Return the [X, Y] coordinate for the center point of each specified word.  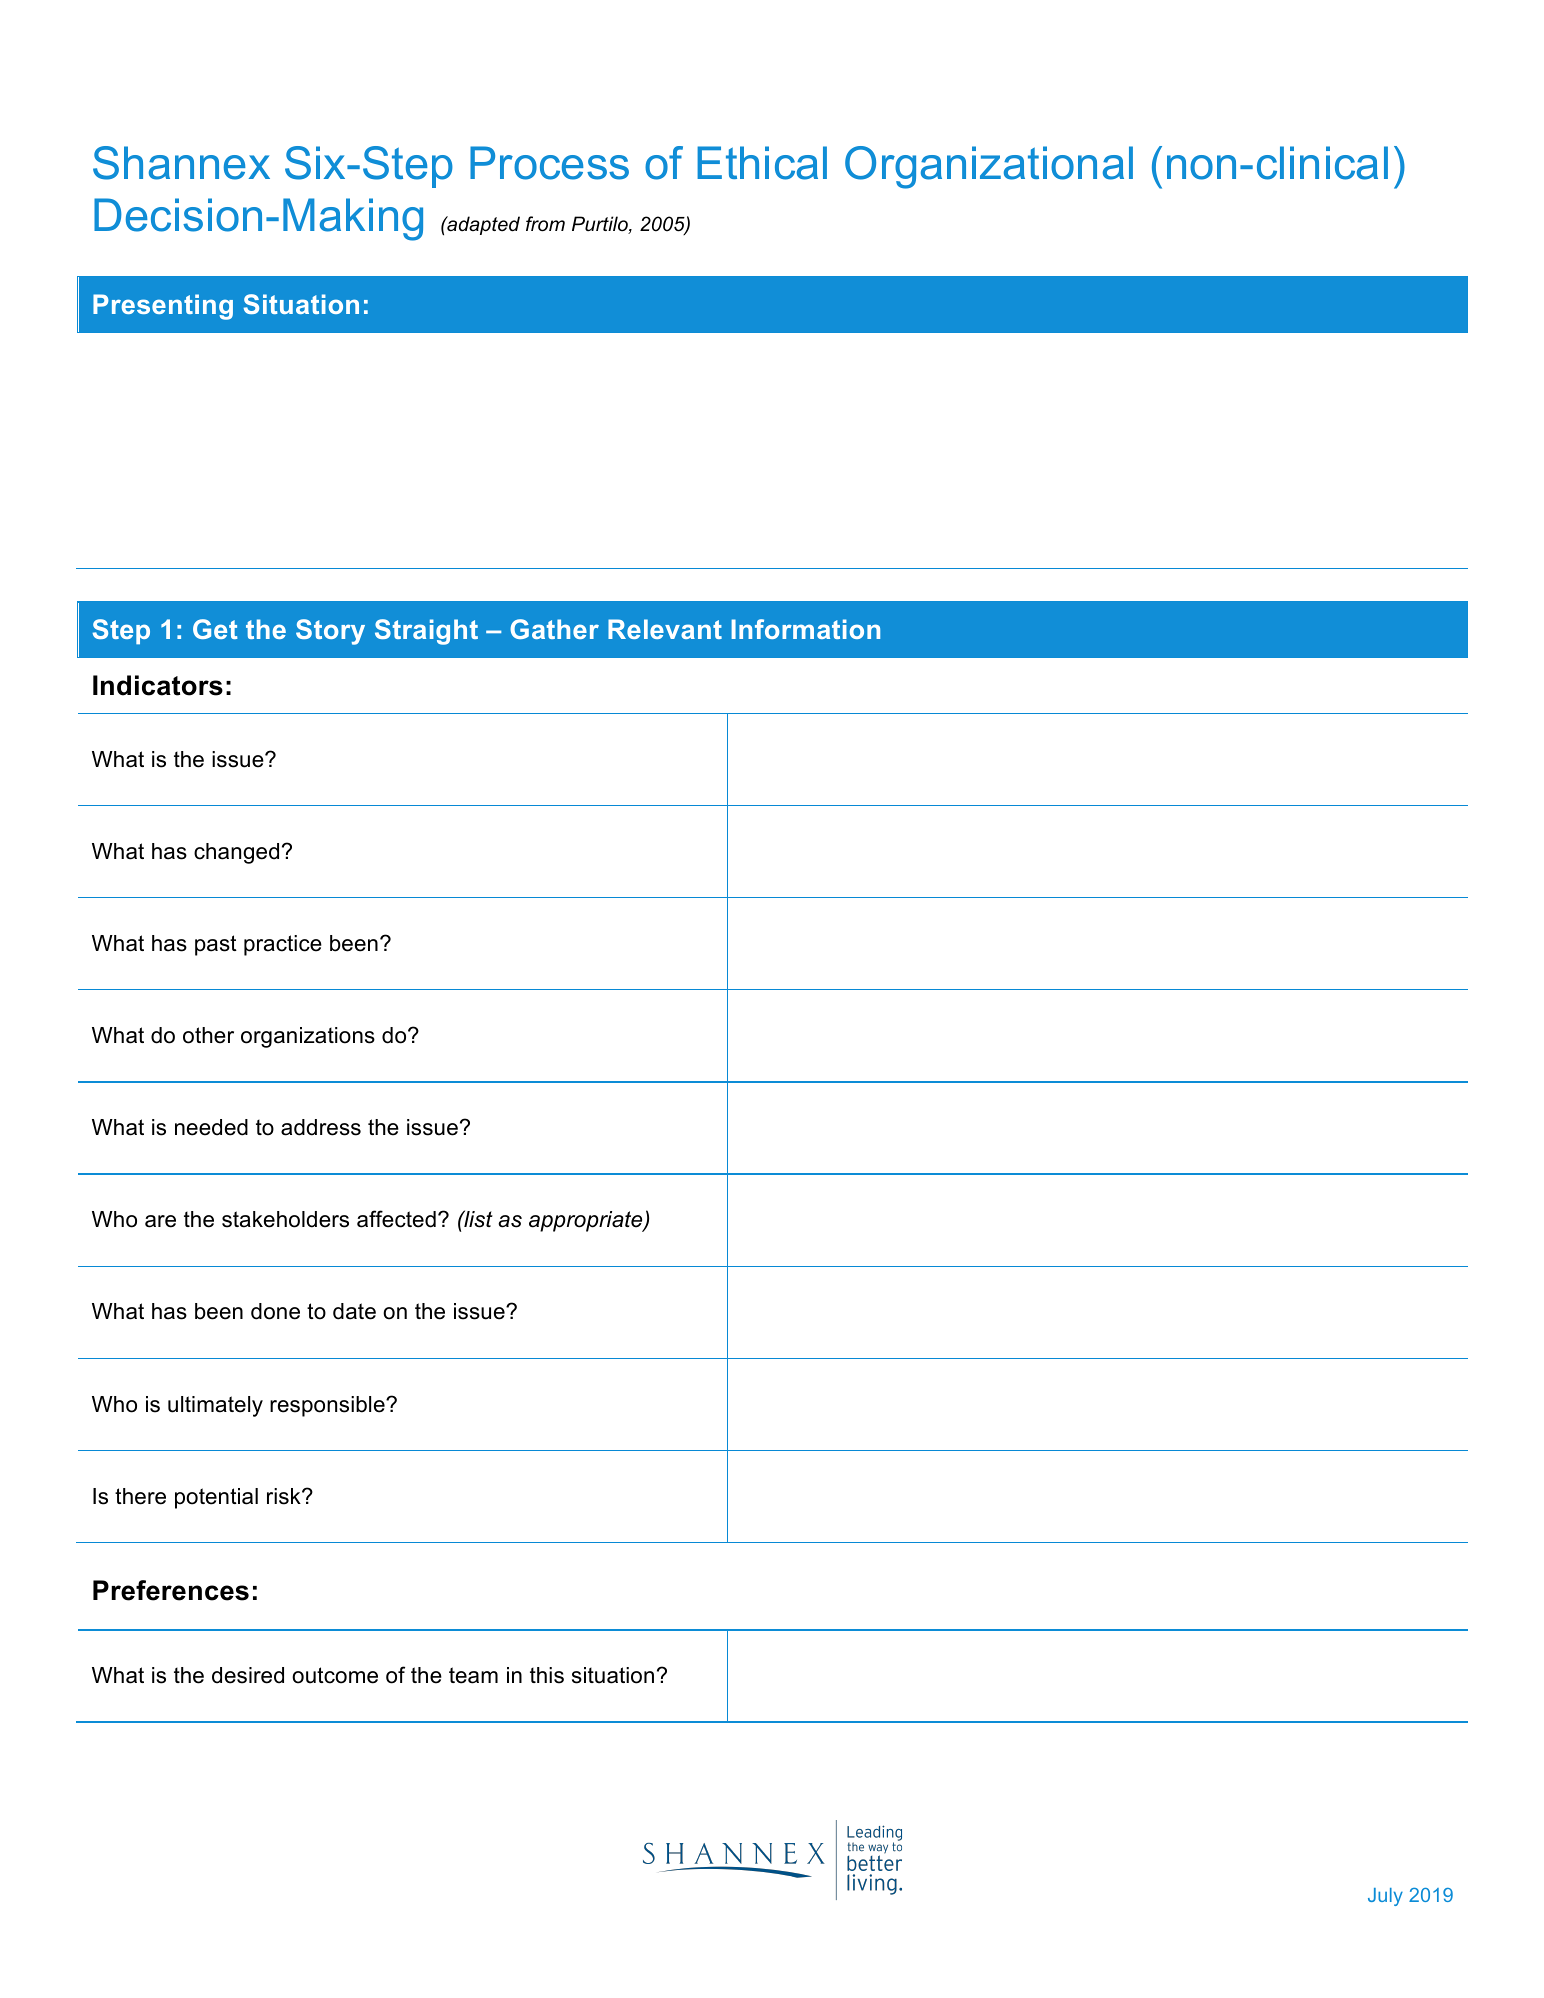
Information [805, 629]
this [547, 1675]
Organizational [989, 167]
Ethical [762, 163]
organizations [308, 1037]
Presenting [163, 307]
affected [396, 1219]
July [1385, 1897]
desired [248, 1675]
